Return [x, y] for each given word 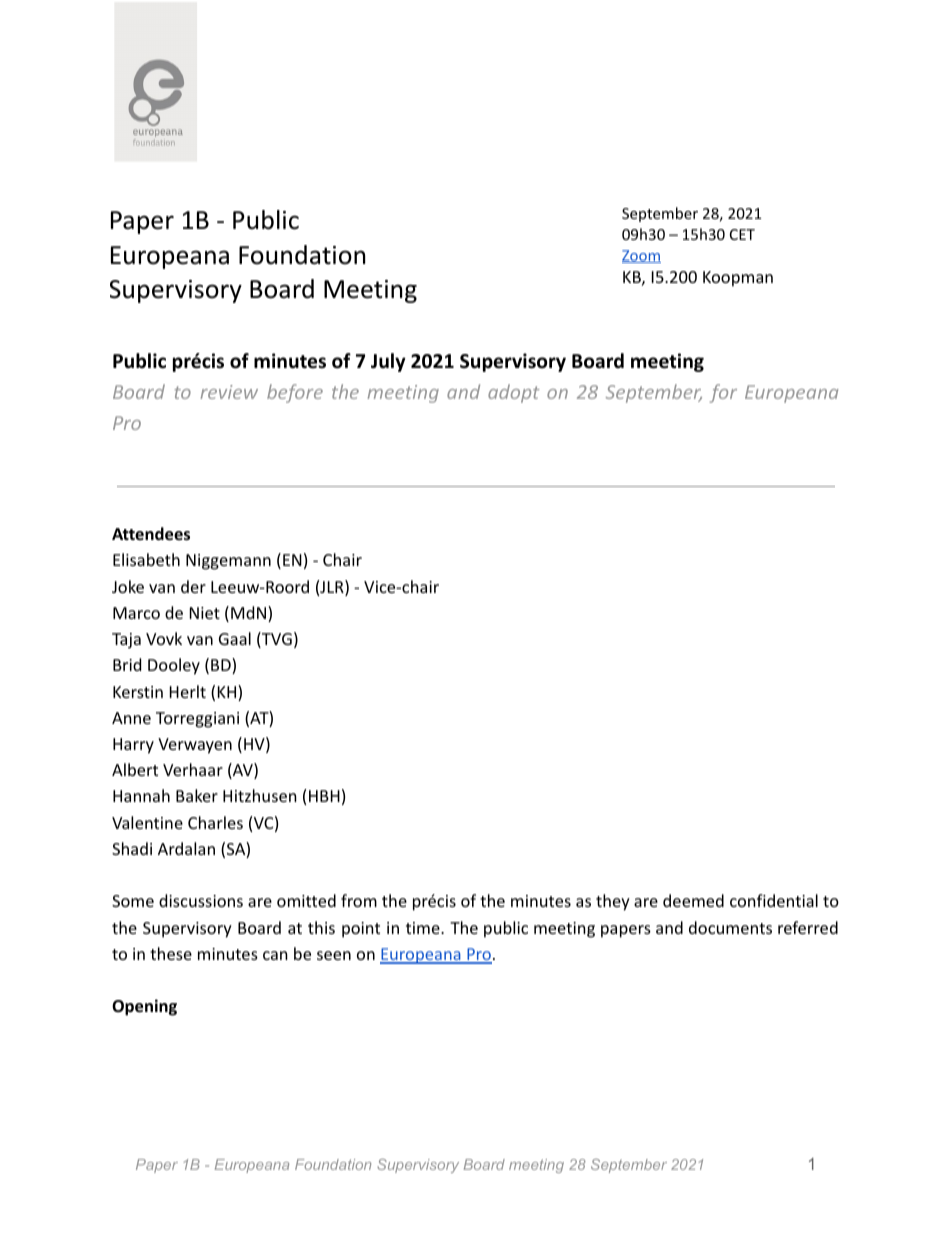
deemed [693, 900]
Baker [197, 795]
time [424, 928]
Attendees [151, 534]
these [171, 953]
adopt [514, 393]
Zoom [641, 256]
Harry [133, 746]
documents [730, 927]
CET [742, 234]
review [229, 392]
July [388, 362]
